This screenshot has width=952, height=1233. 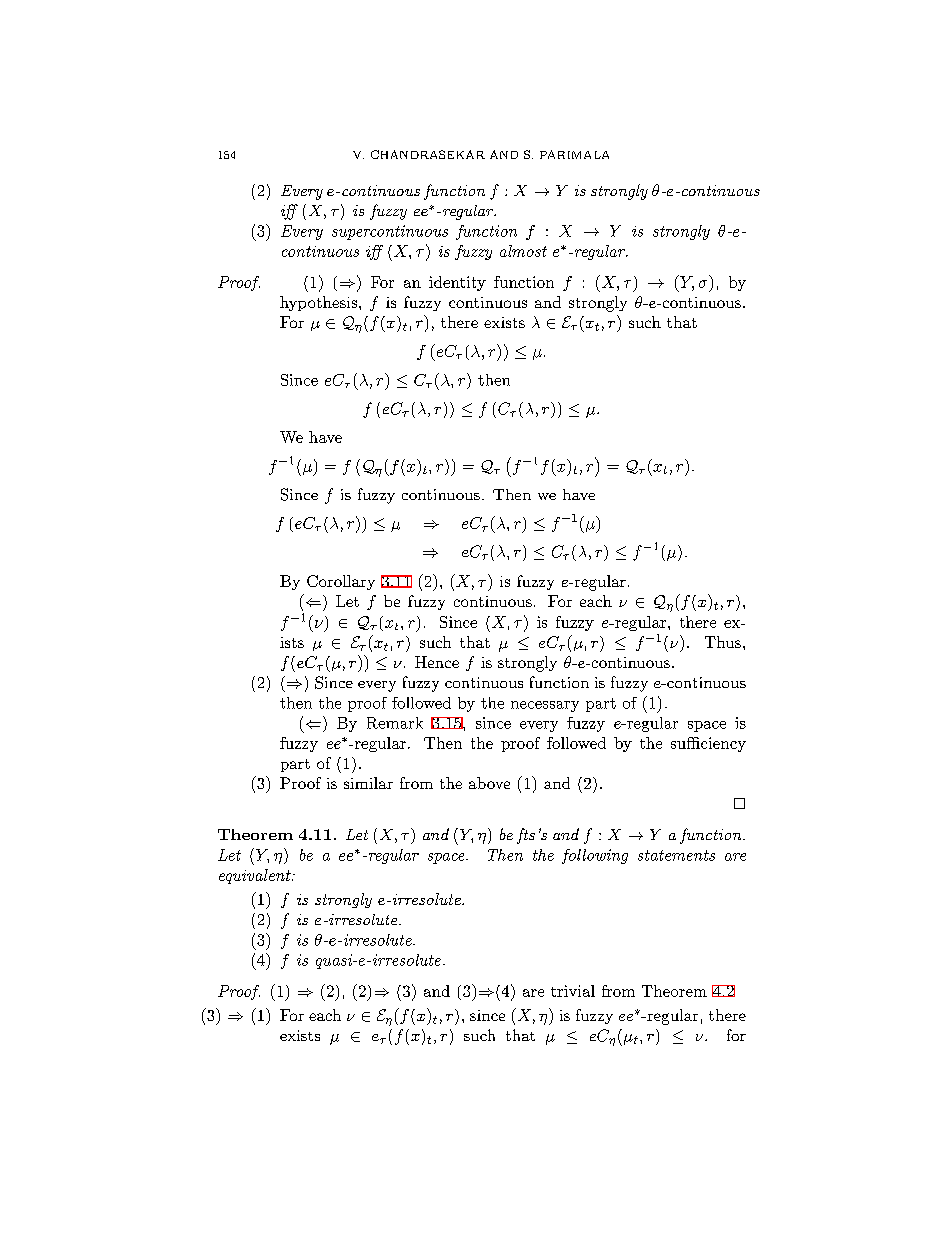 I want to click on trivial, so click(x=573, y=991).
